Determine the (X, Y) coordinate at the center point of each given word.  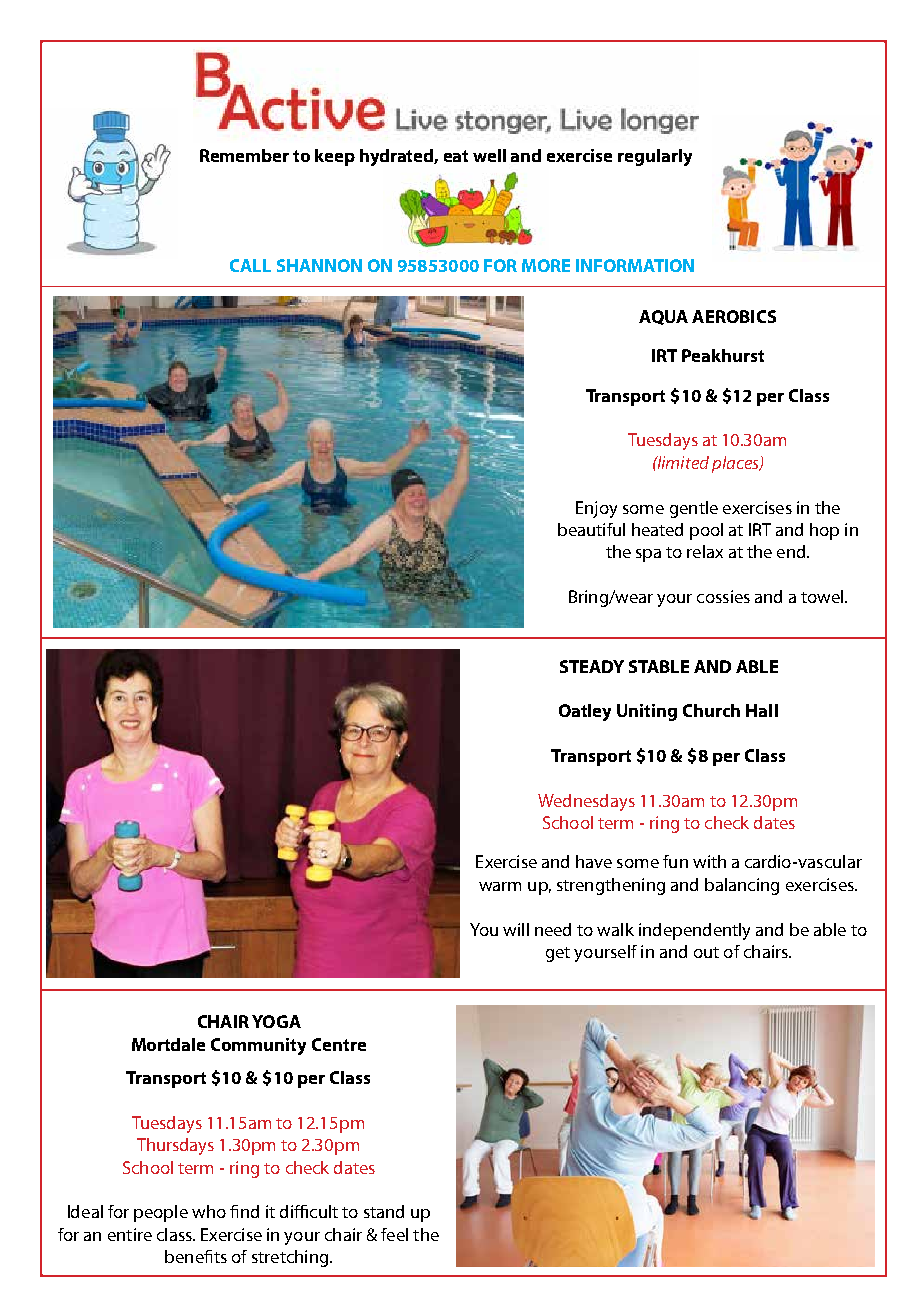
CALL (250, 265)
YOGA (276, 1021)
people (161, 1213)
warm (500, 886)
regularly (655, 157)
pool (706, 531)
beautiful (591, 529)
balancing (742, 886)
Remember (244, 155)
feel (394, 1234)
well (489, 155)
